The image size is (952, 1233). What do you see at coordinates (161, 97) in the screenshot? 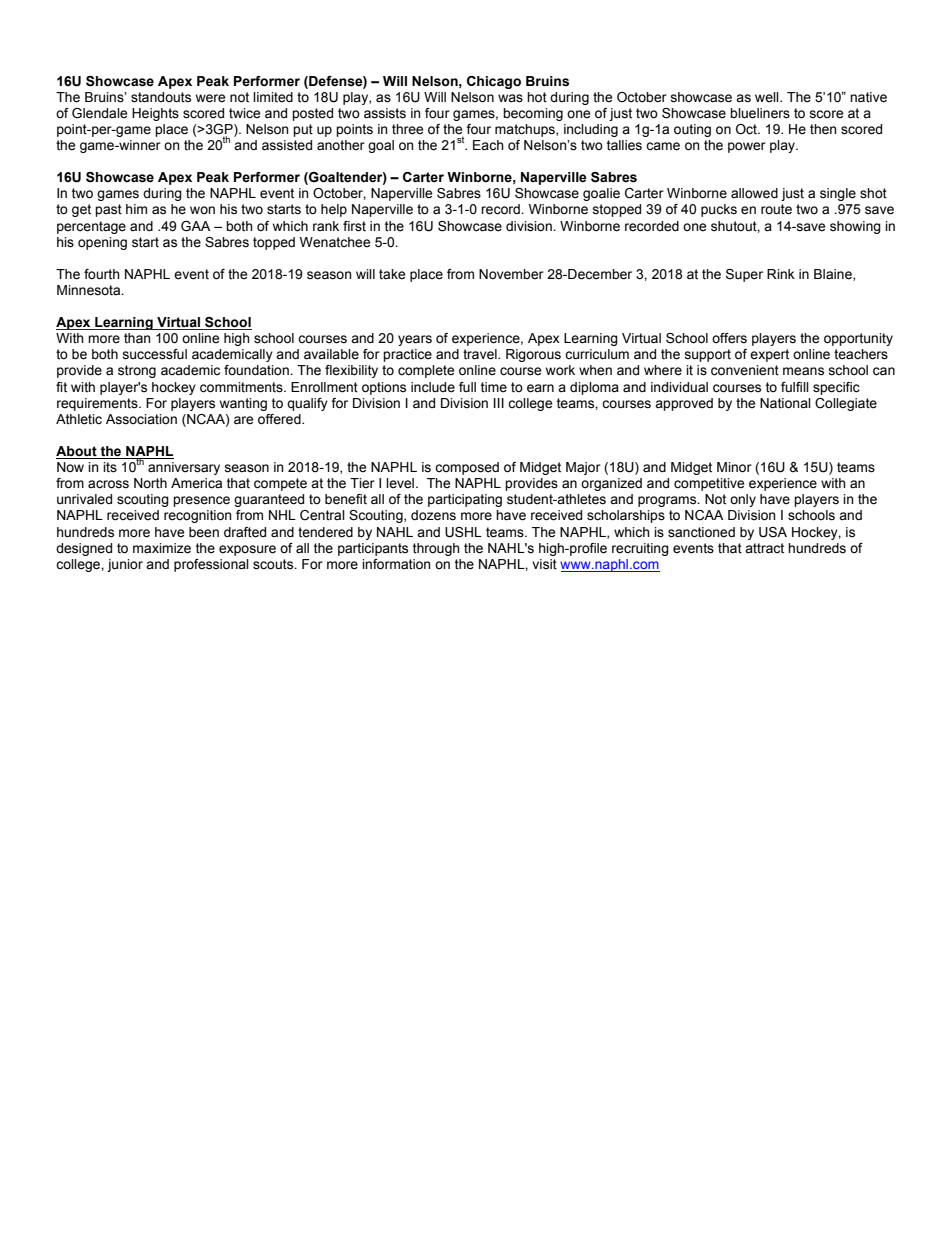
I see `standouts` at bounding box center [161, 97].
